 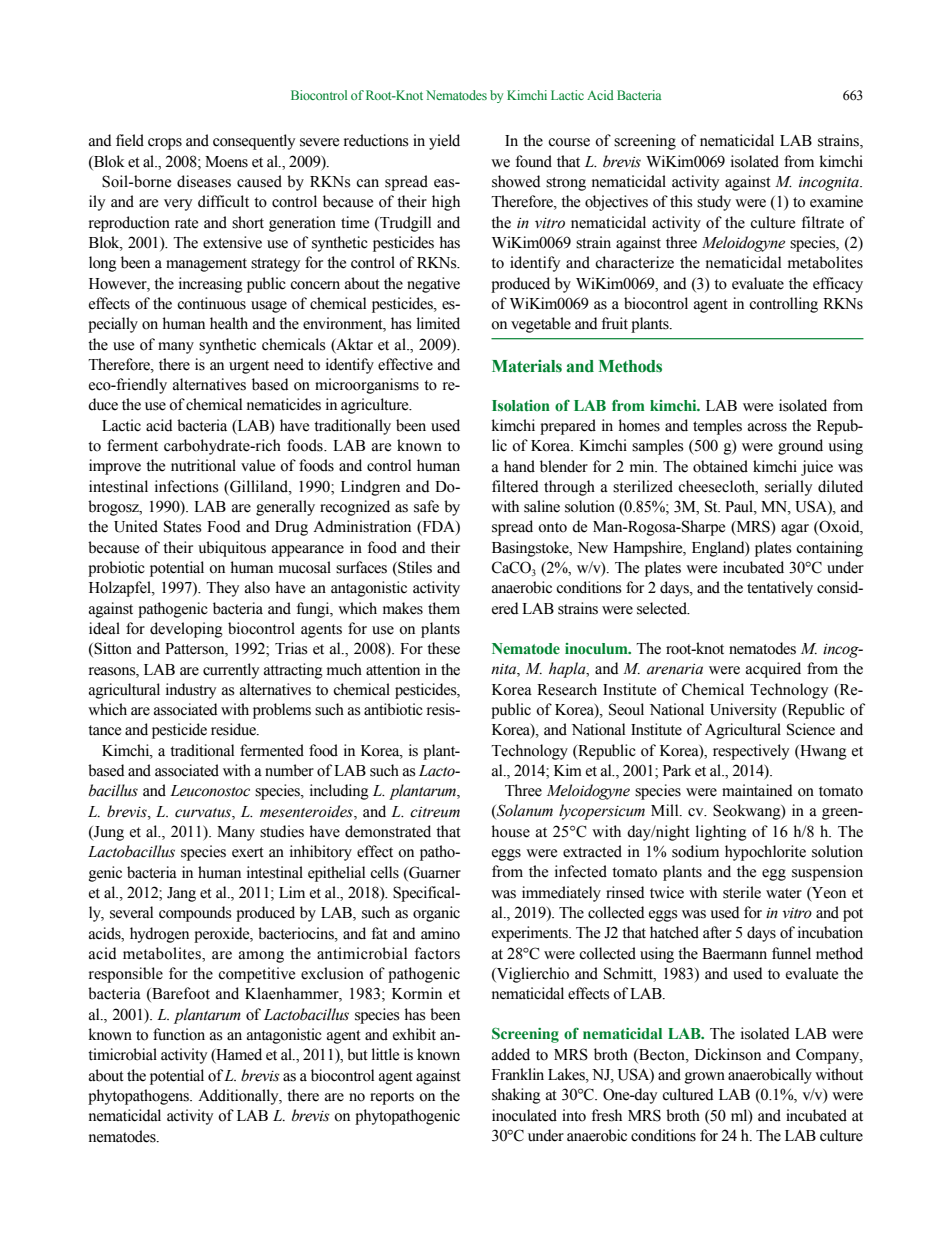 What do you see at coordinates (714, 203) in the screenshot?
I see `study` at bounding box center [714, 203].
